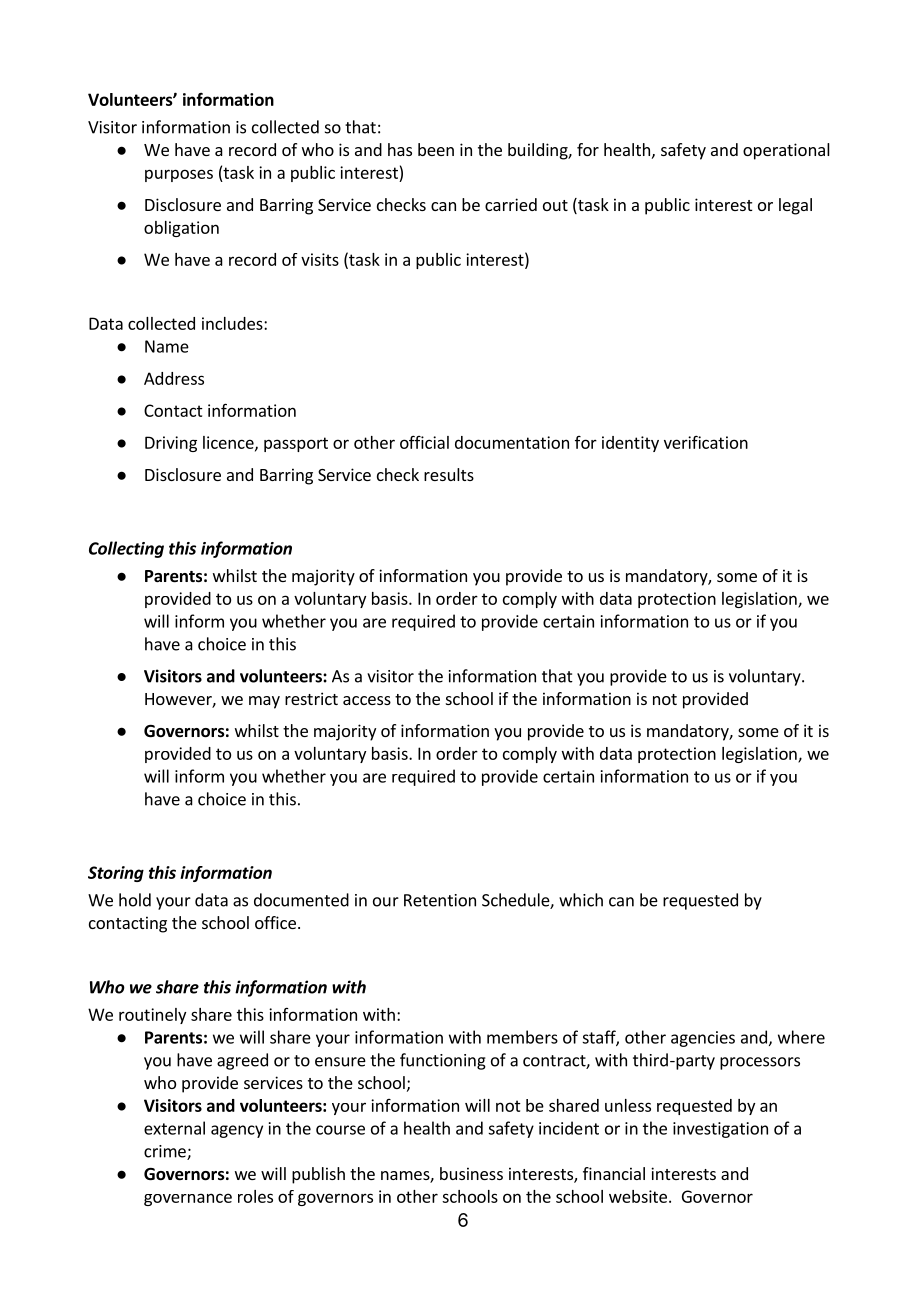  I want to click on operational, so click(786, 151).
